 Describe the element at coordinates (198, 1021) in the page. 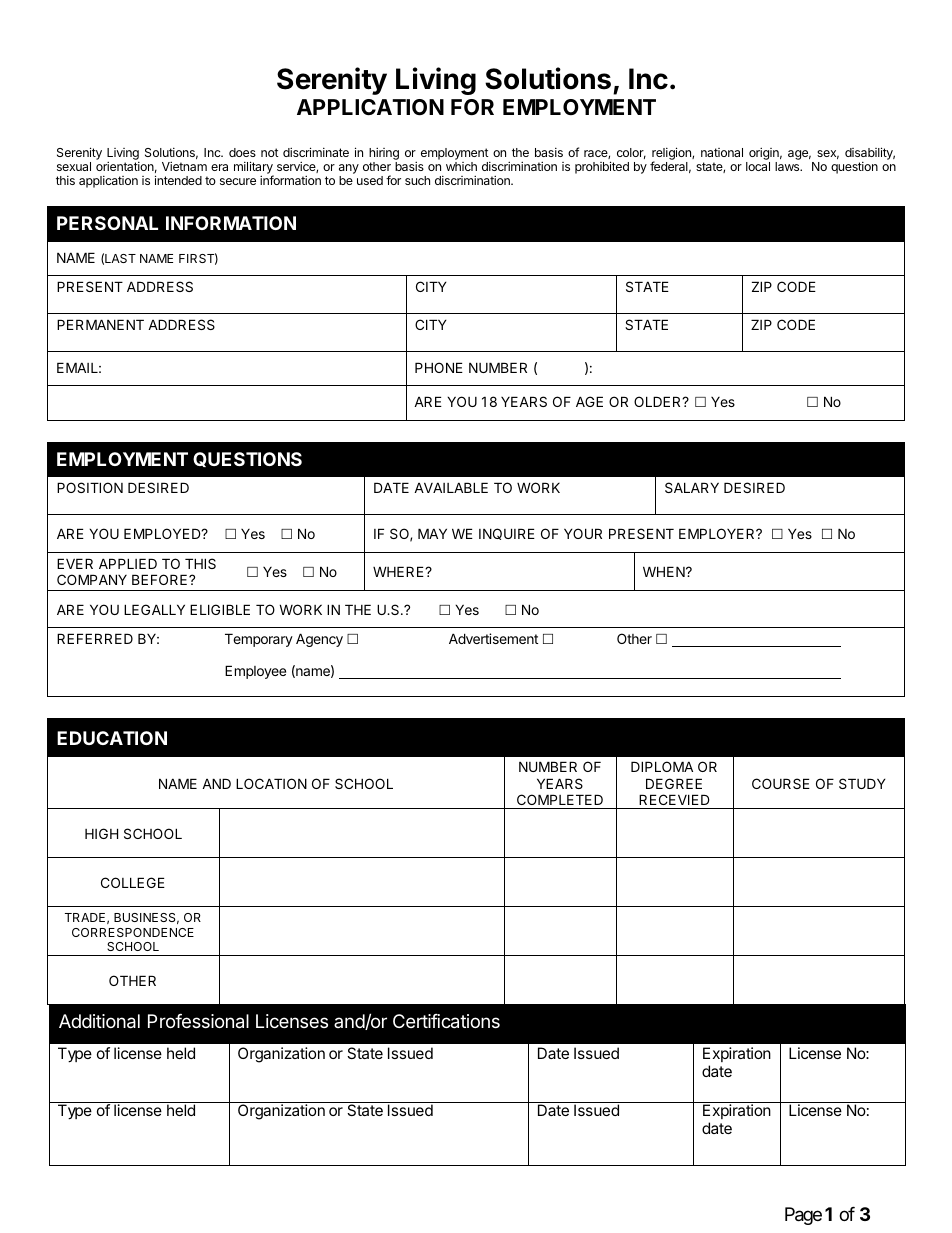

I see `Professional` at that location.
